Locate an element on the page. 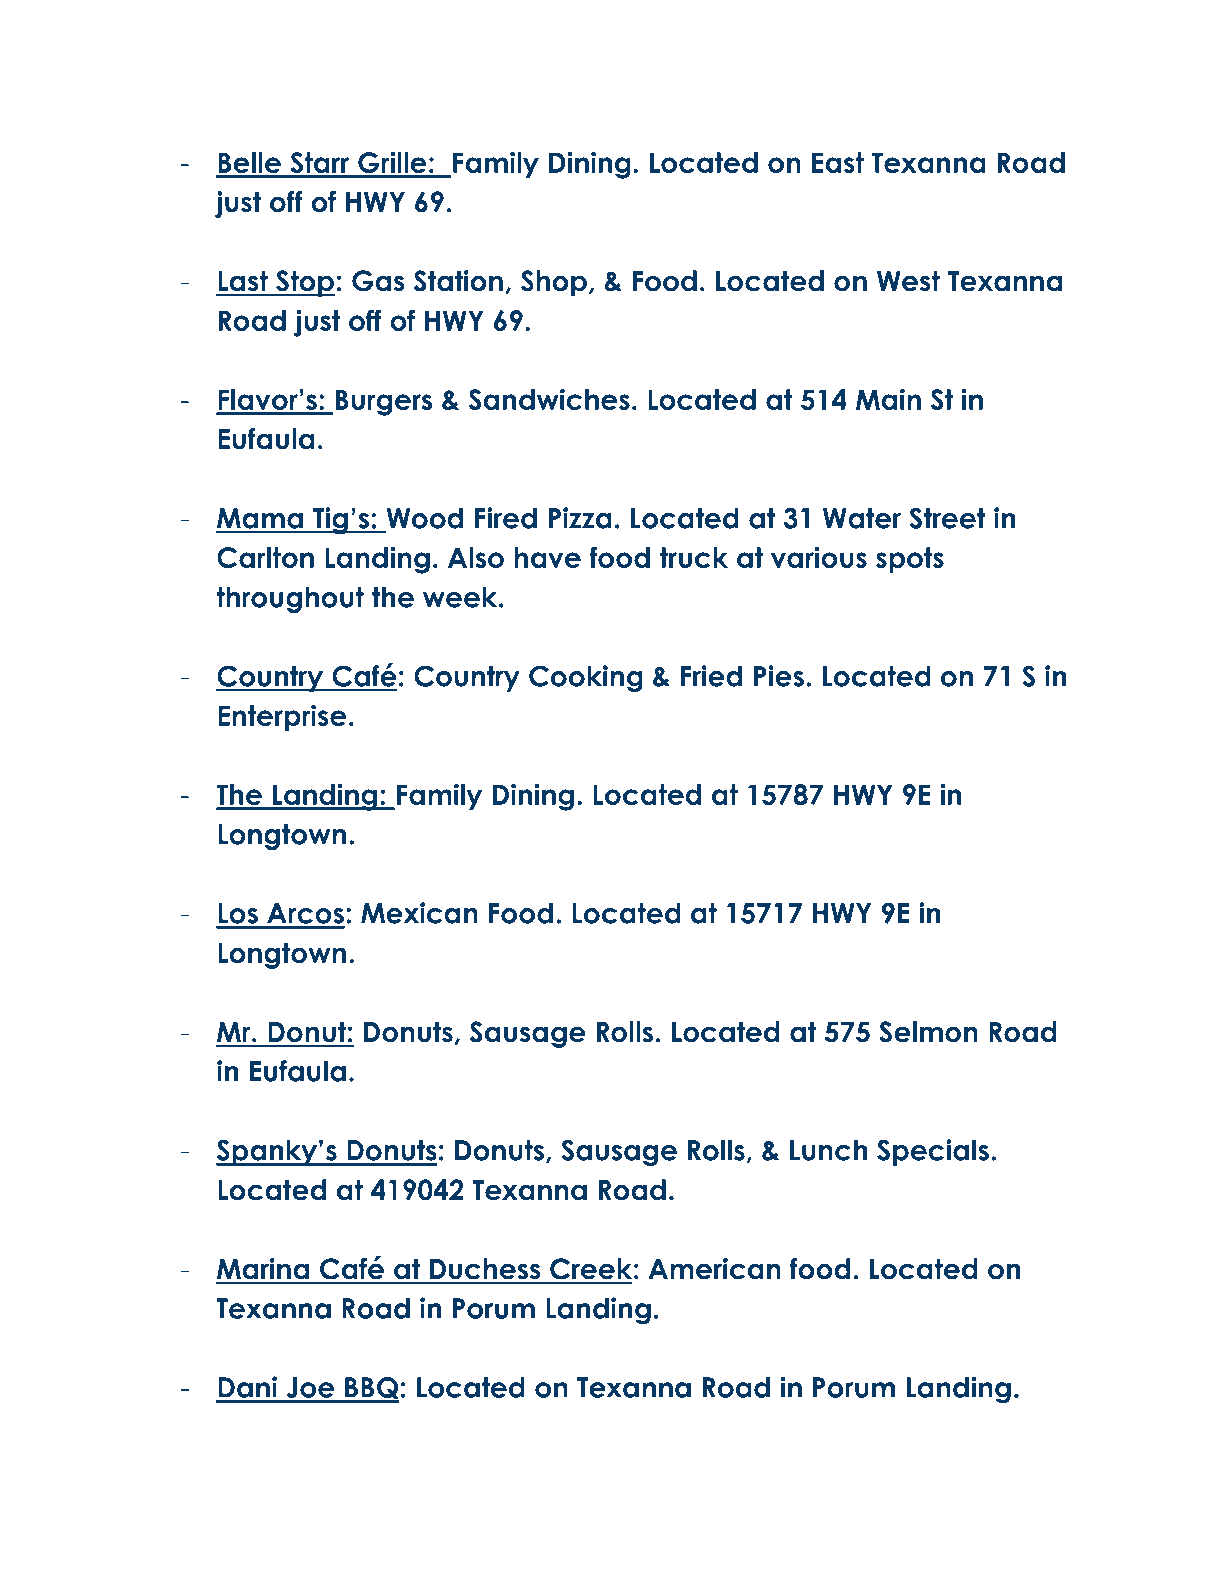 Image resolution: width=1225 pixels, height=1585 pixels. East is located at coordinates (838, 162).
